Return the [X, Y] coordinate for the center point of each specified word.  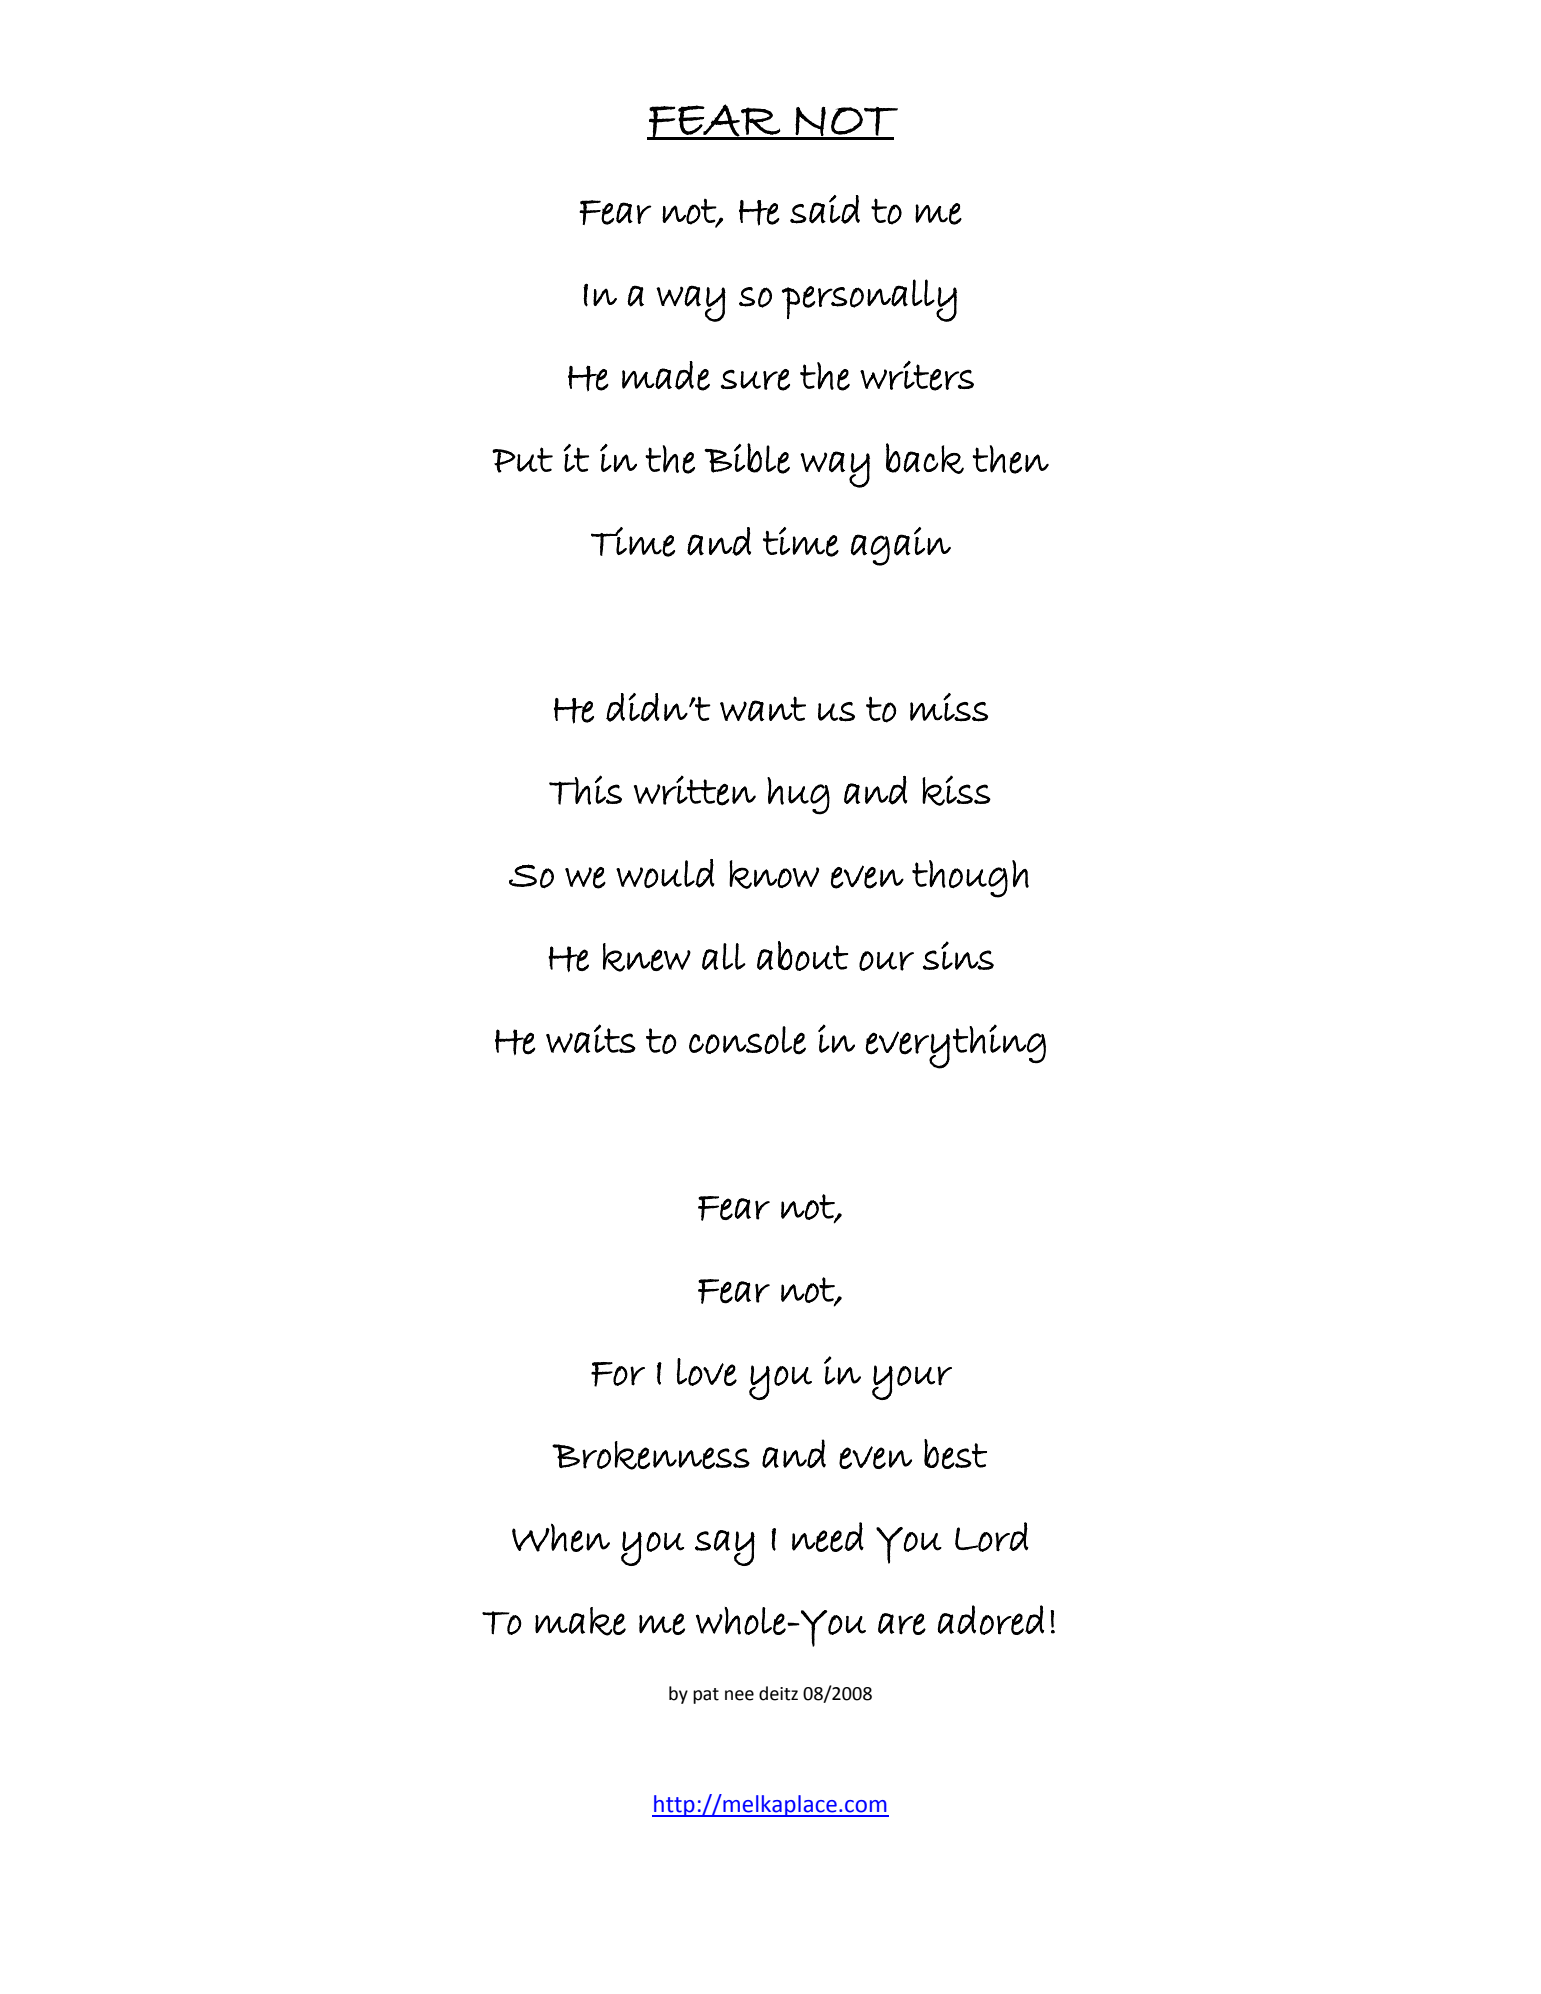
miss [949, 707]
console [747, 1040]
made [666, 376]
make [580, 1621]
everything [956, 1046]
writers [917, 376]
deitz [778, 1693]
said [825, 209]
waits [591, 1038]
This [585, 790]
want [763, 708]
